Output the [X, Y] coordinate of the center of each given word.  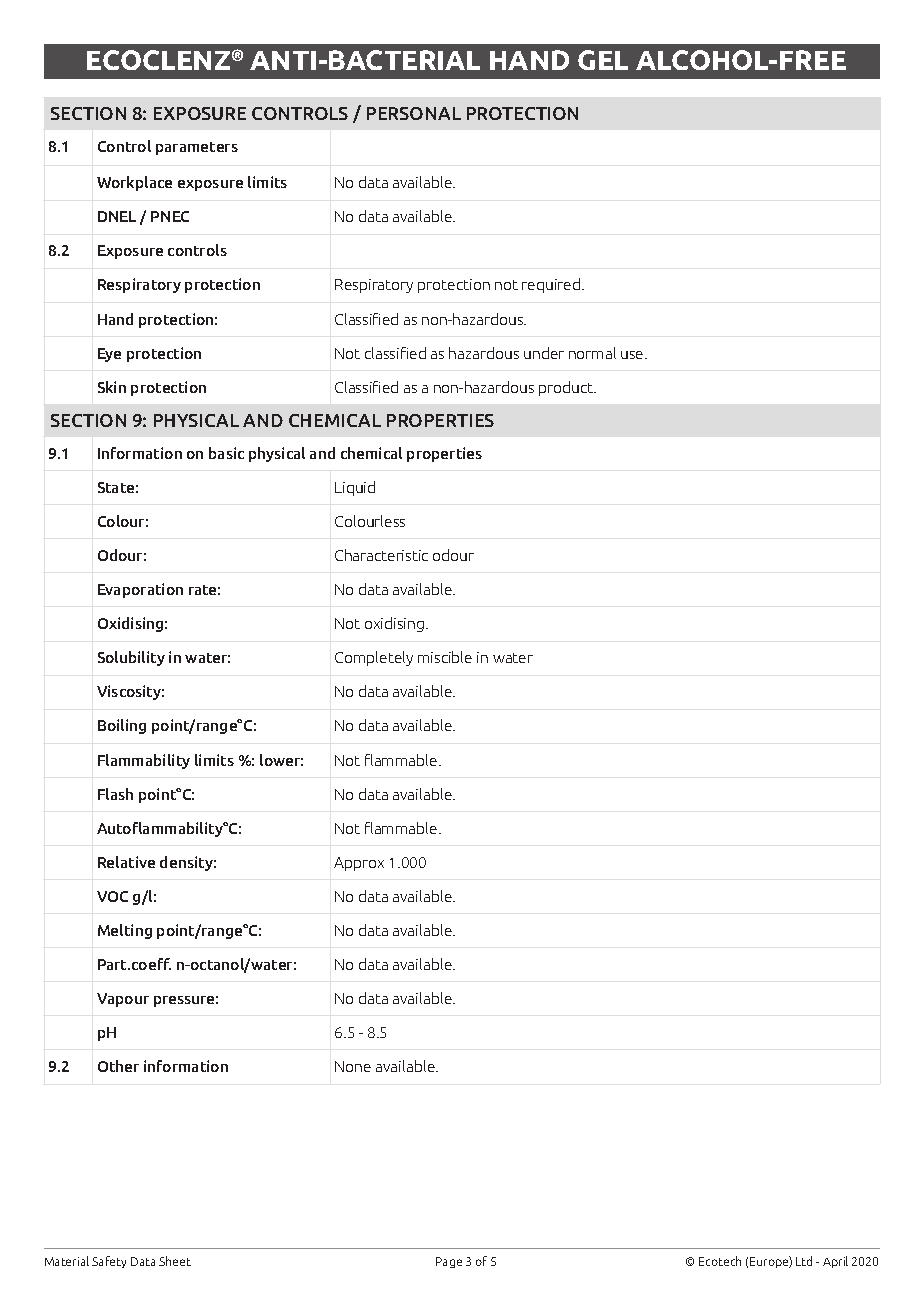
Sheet [175, 1261]
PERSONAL [414, 113]
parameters [197, 148]
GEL [603, 60]
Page [449, 1262]
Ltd [804, 1261]
